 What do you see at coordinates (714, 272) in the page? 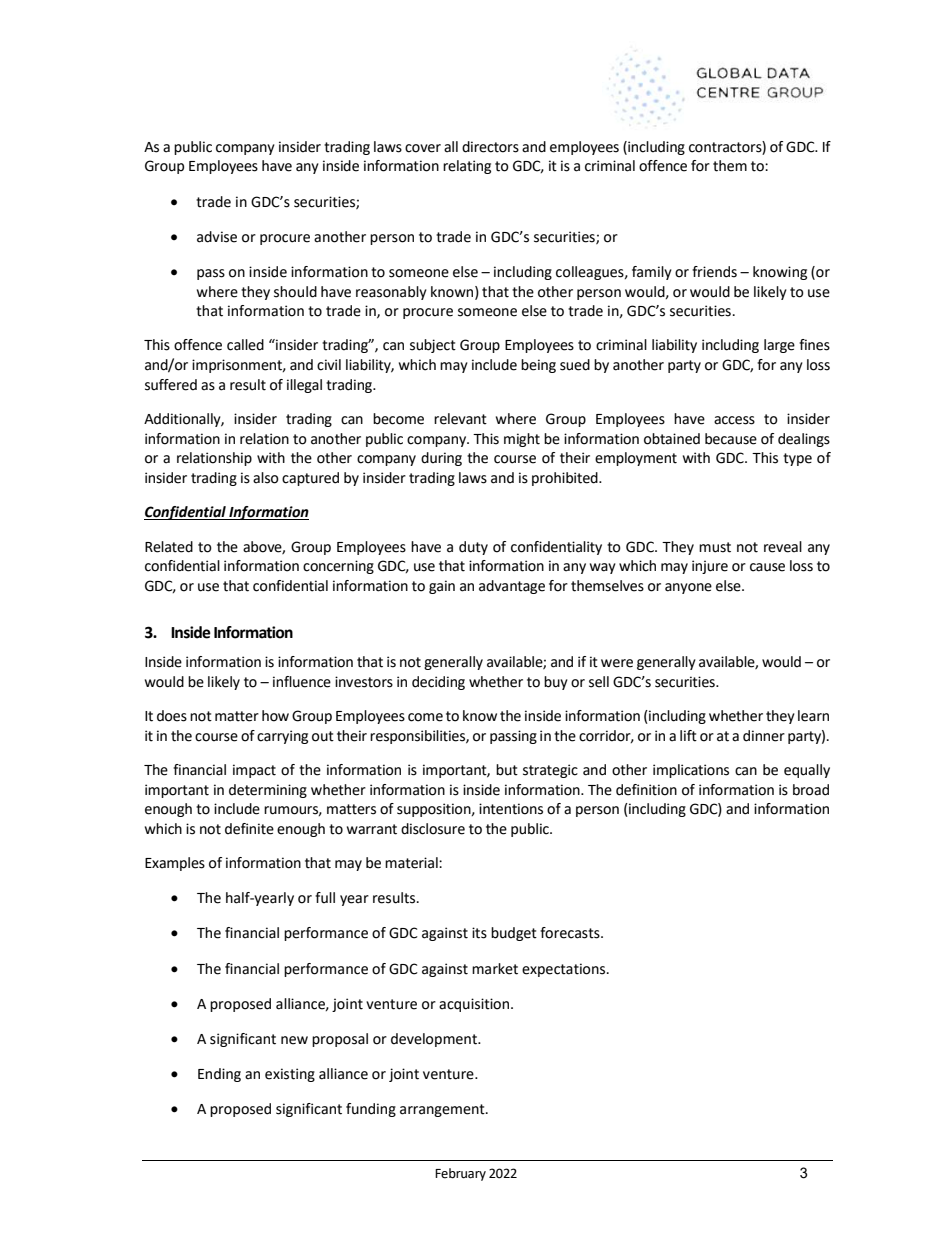
I see `friends` at bounding box center [714, 272].
